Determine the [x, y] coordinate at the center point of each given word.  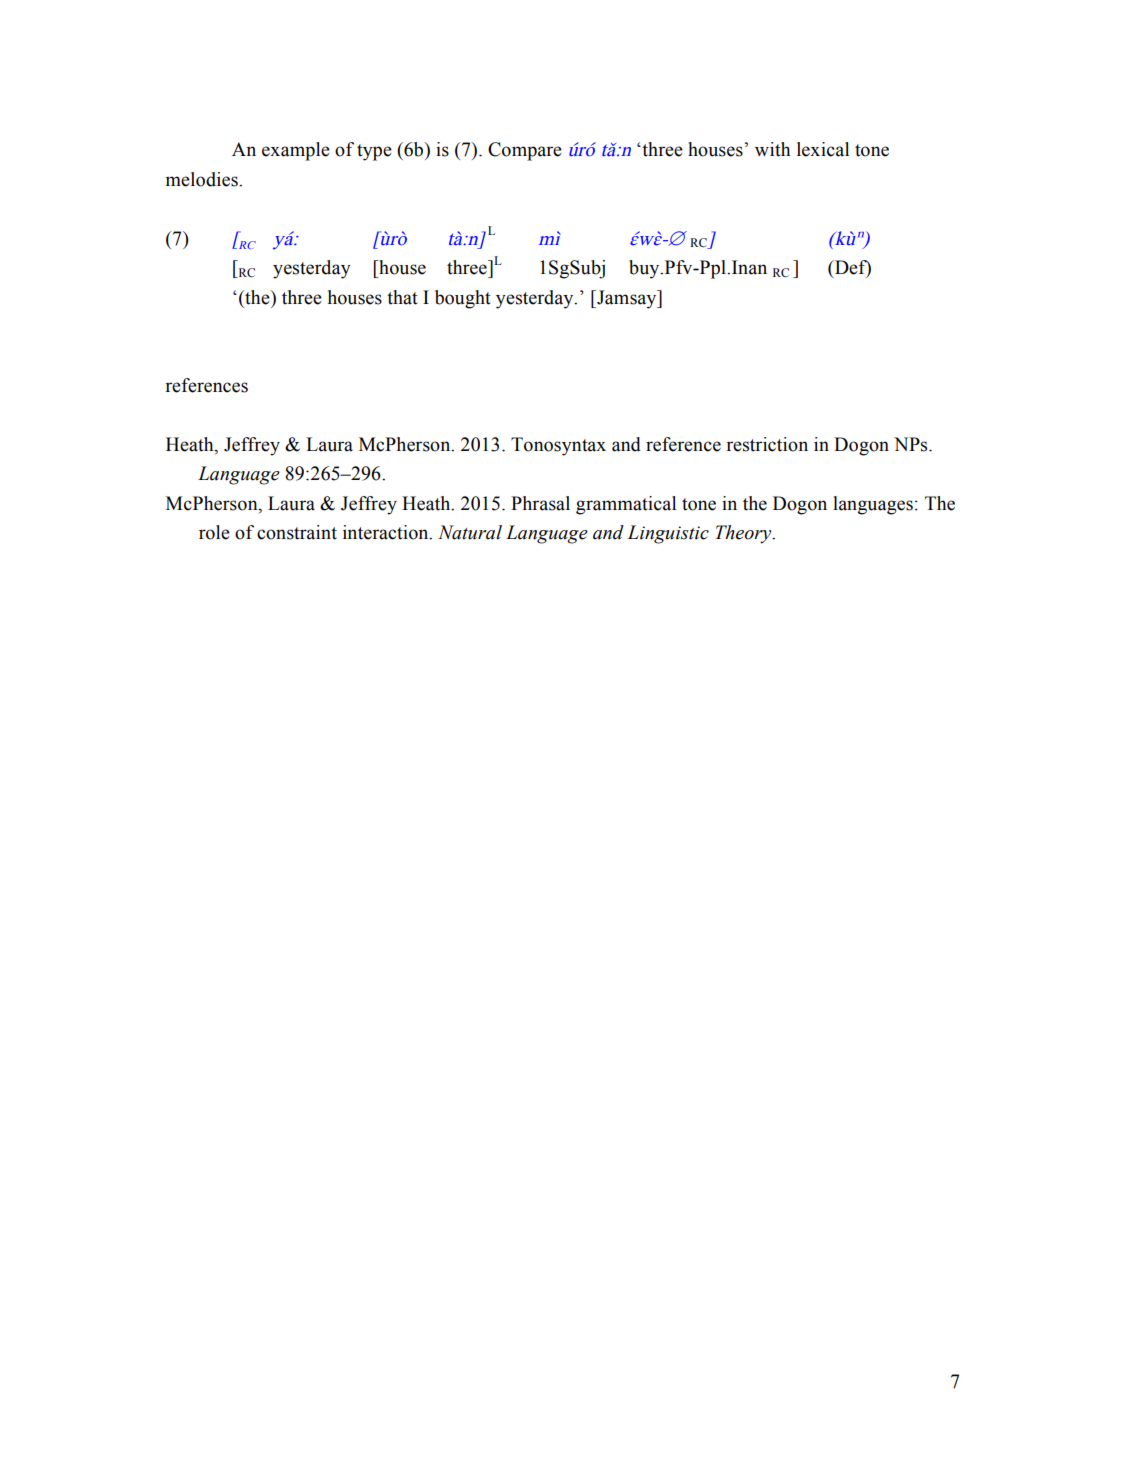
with [772, 149]
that [402, 297]
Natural [470, 532]
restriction [767, 444]
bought [463, 299]
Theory [744, 534]
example [296, 151]
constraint [297, 532]
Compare [525, 151]
